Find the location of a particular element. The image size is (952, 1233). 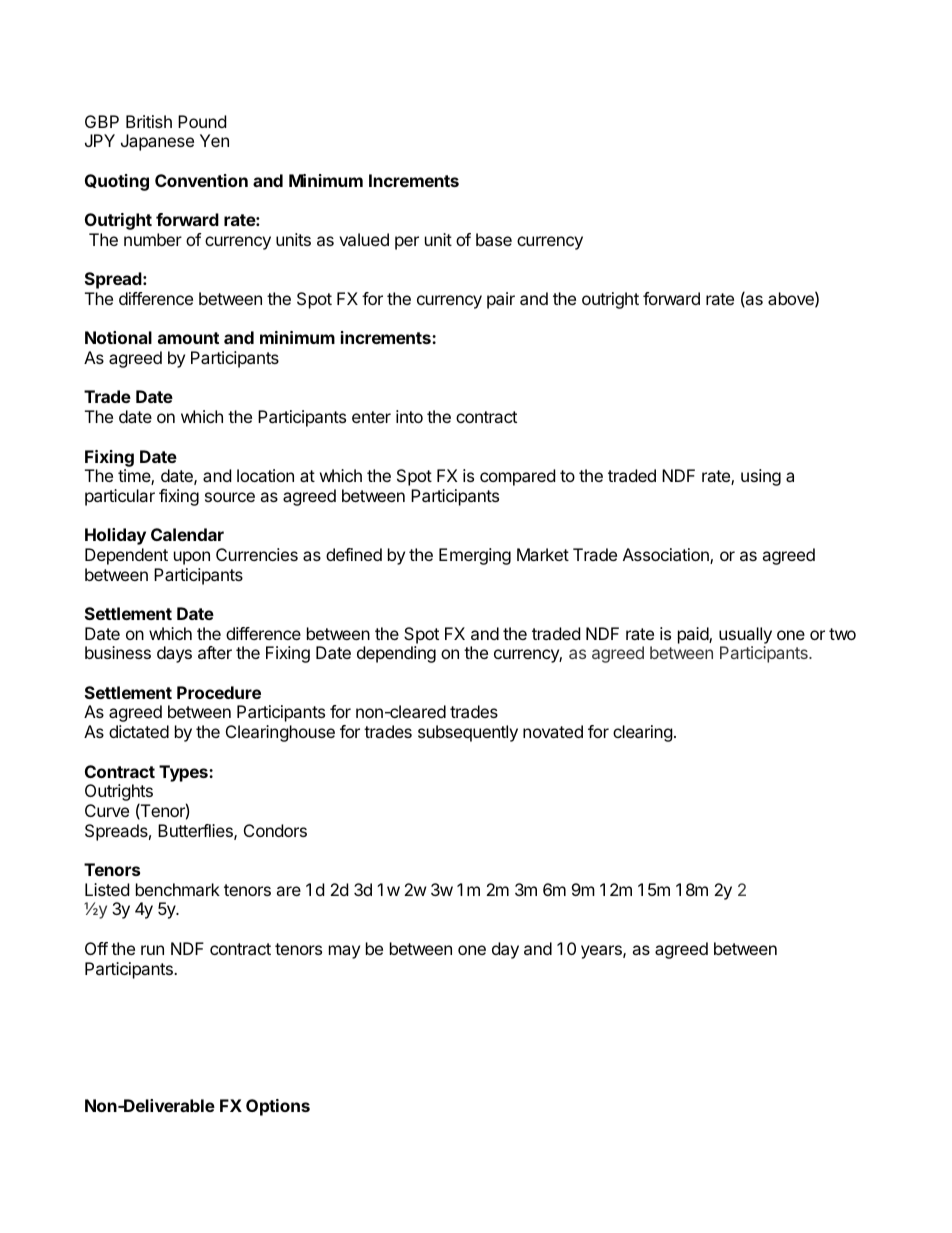

Japanese is located at coordinates (157, 142).
